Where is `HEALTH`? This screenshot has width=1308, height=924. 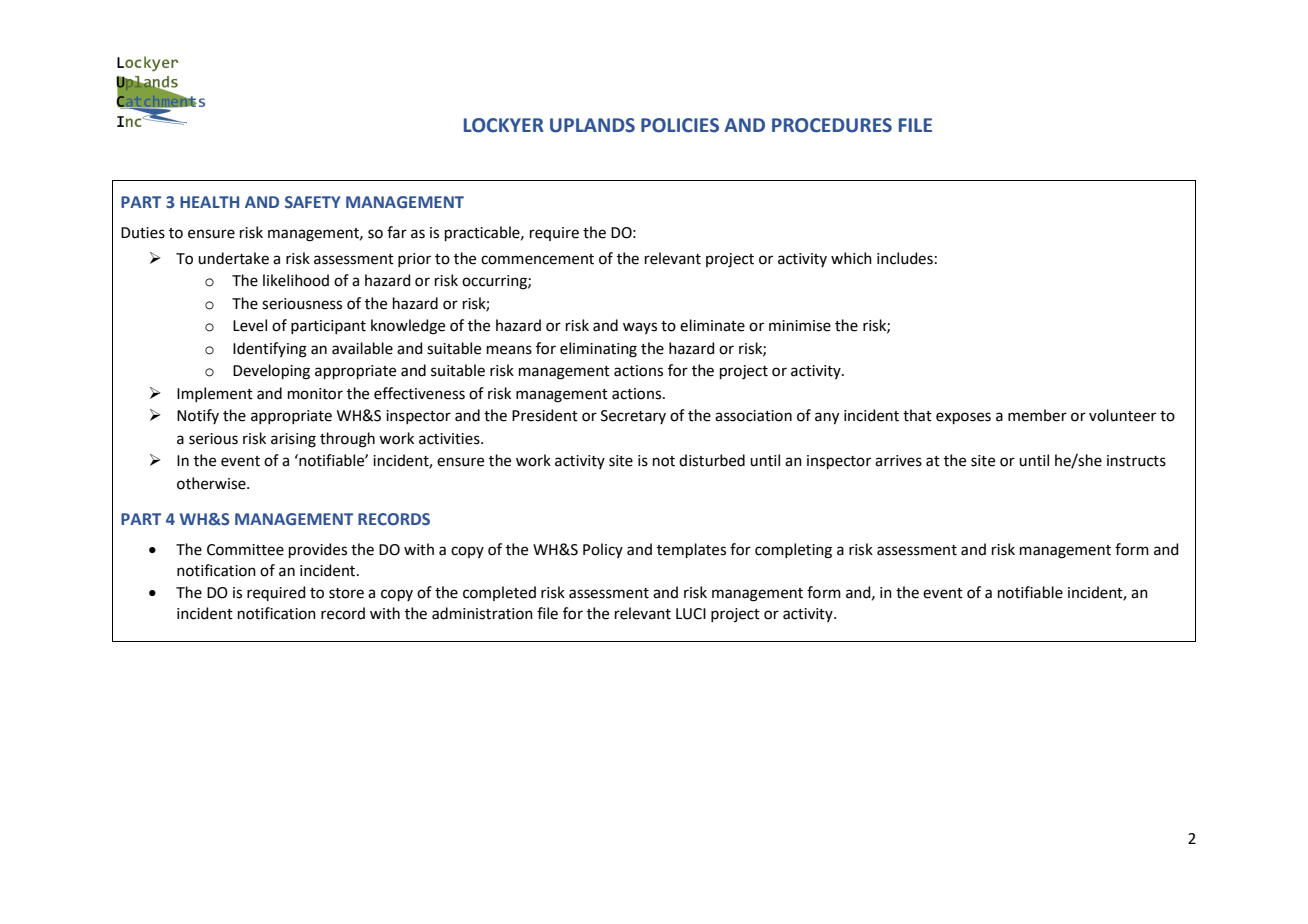 HEALTH is located at coordinates (209, 202).
